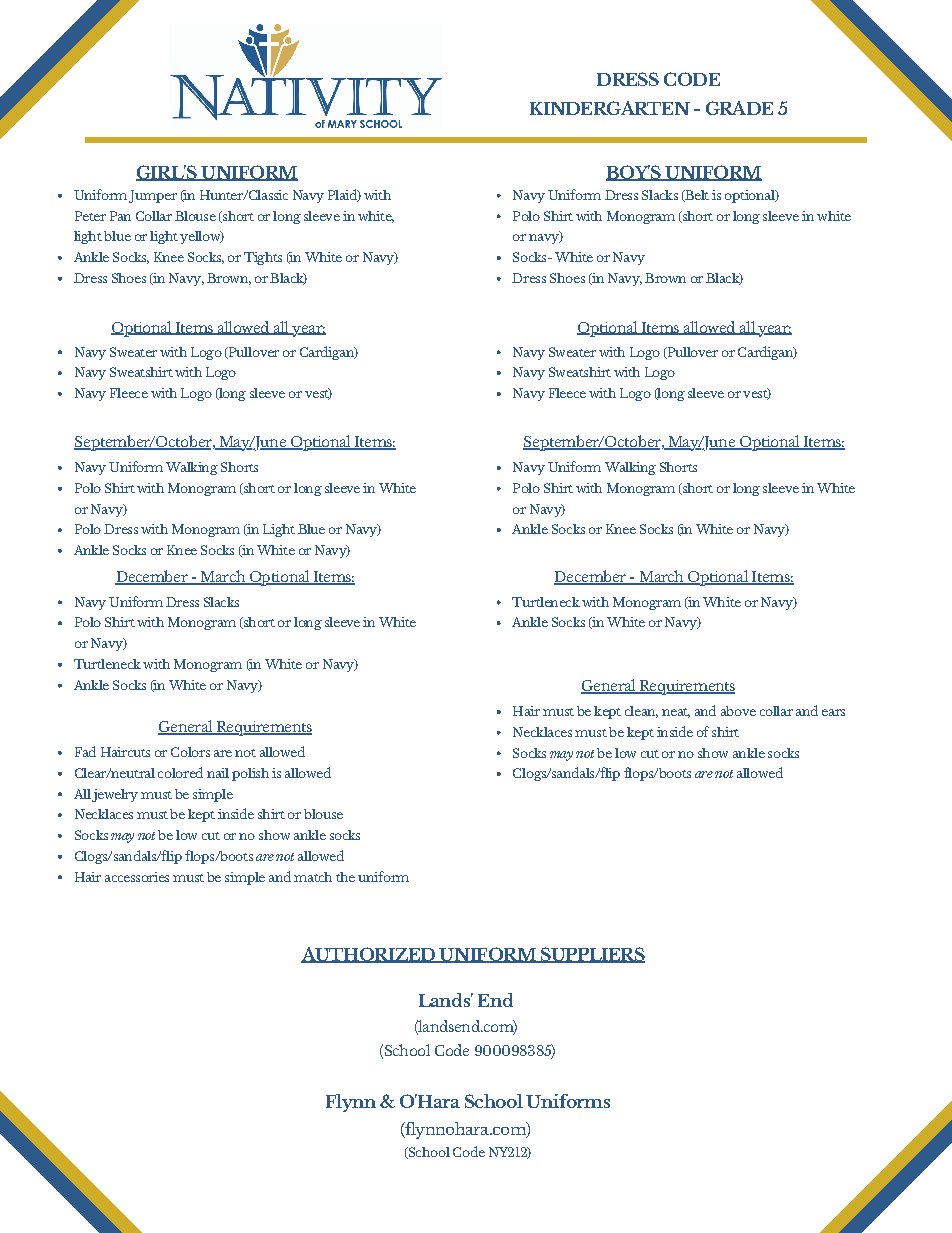 This screenshot has height=1233, width=952. Describe the element at coordinates (190, 752) in the screenshot. I see `Colors` at that location.
